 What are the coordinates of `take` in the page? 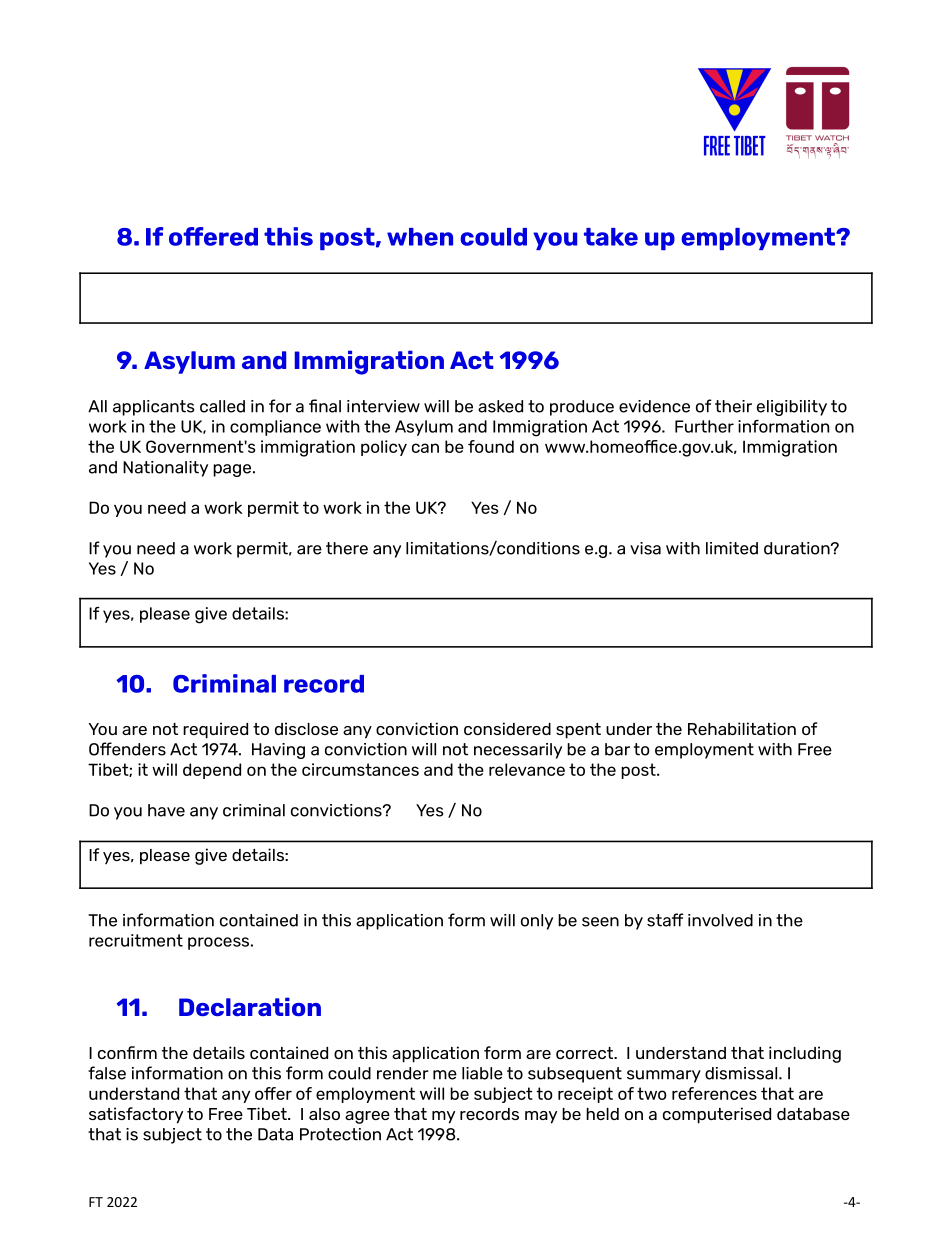 It's located at (611, 237).
